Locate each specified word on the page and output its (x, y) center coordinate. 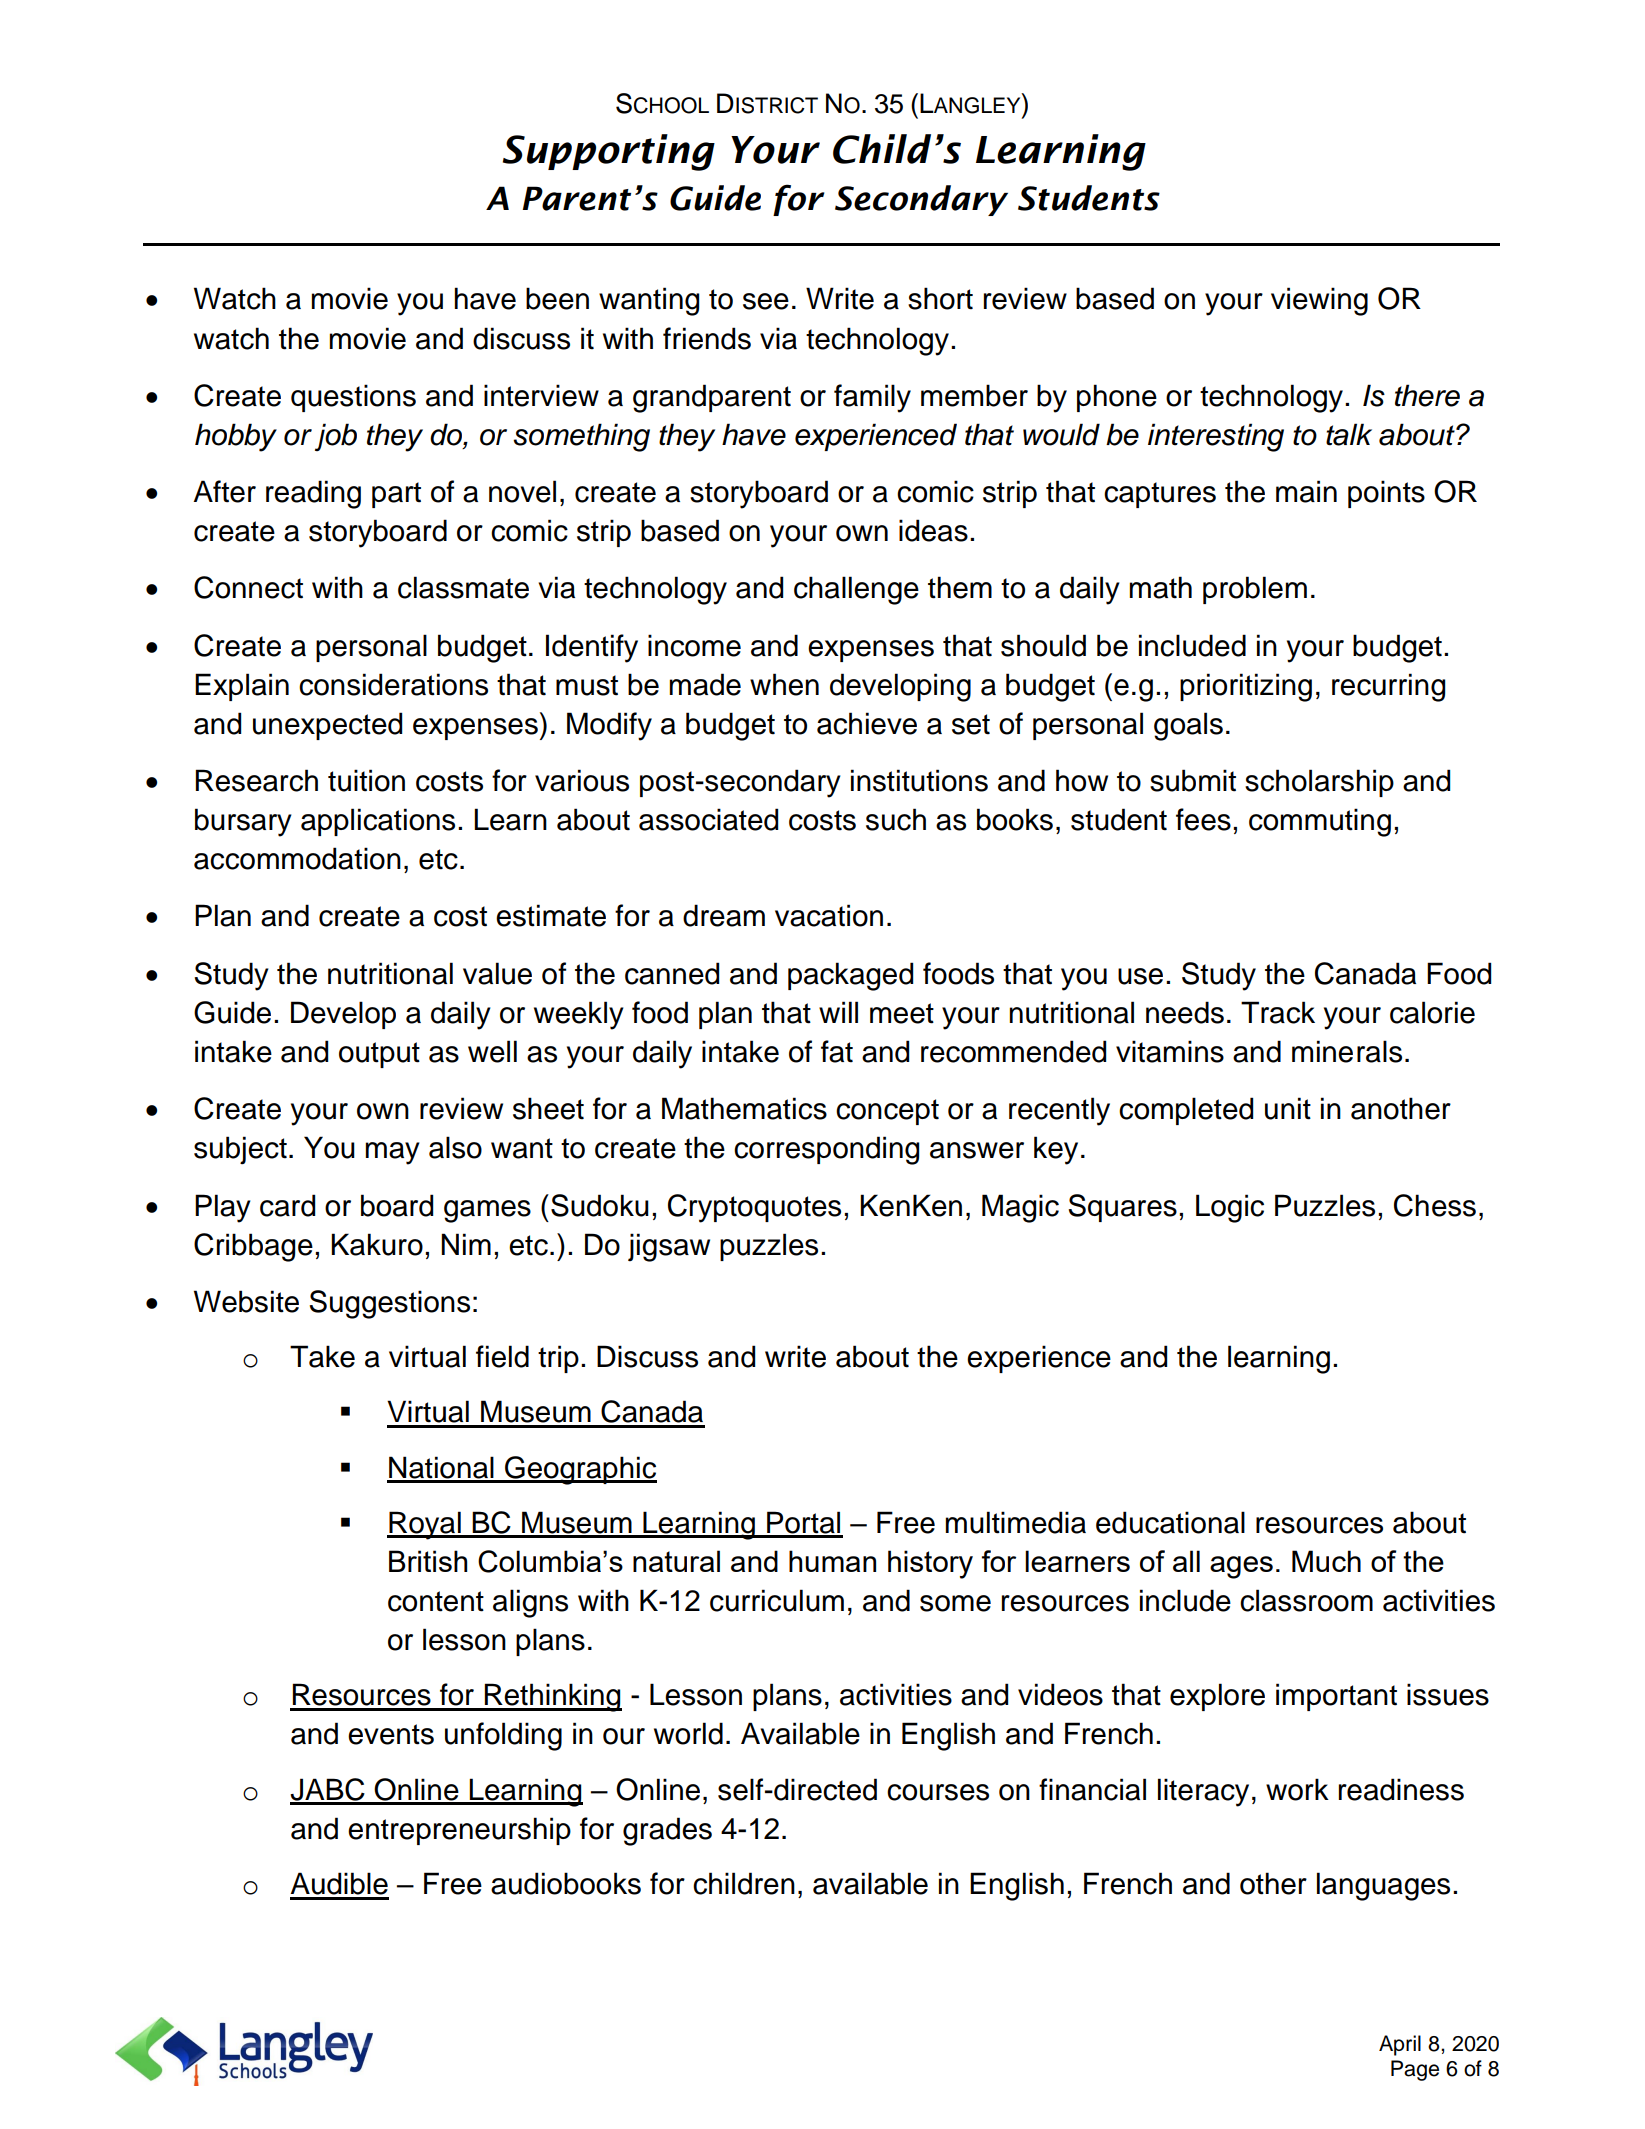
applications (378, 822)
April (1400, 2045)
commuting (1320, 822)
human (832, 1561)
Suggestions (389, 1304)
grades (667, 1831)
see (766, 301)
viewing (1319, 301)
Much (1326, 1561)
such (896, 819)
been (557, 298)
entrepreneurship (459, 1831)
